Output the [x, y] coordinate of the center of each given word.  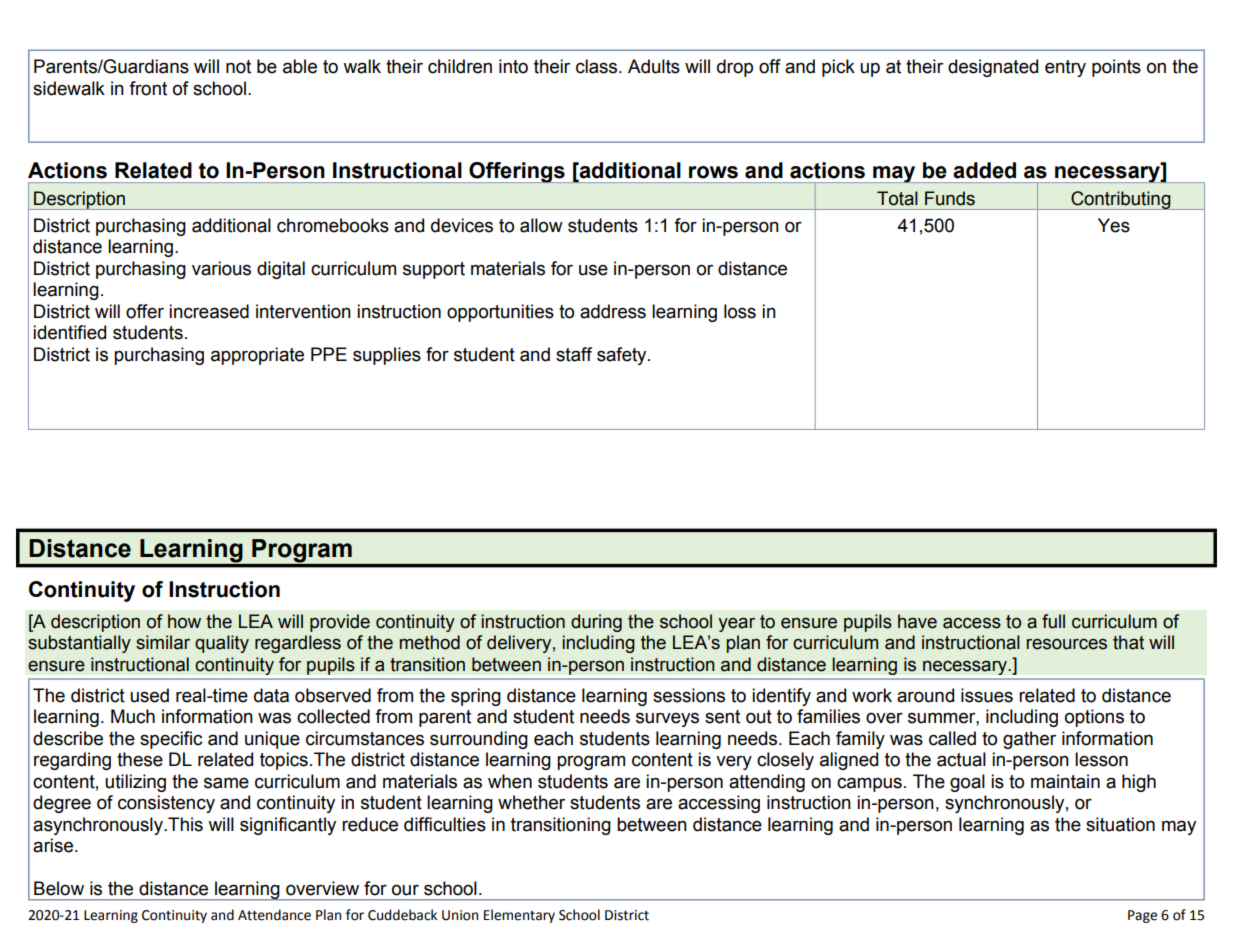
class [598, 66]
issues [987, 695]
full [1053, 621]
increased [209, 311]
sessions [689, 695]
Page [1142, 916]
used [149, 695]
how [184, 621]
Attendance [274, 915]
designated [993, 68]
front [148, 88]
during [596, 623]
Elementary [519, 916]
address [613, 311]
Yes [1114, 225]
